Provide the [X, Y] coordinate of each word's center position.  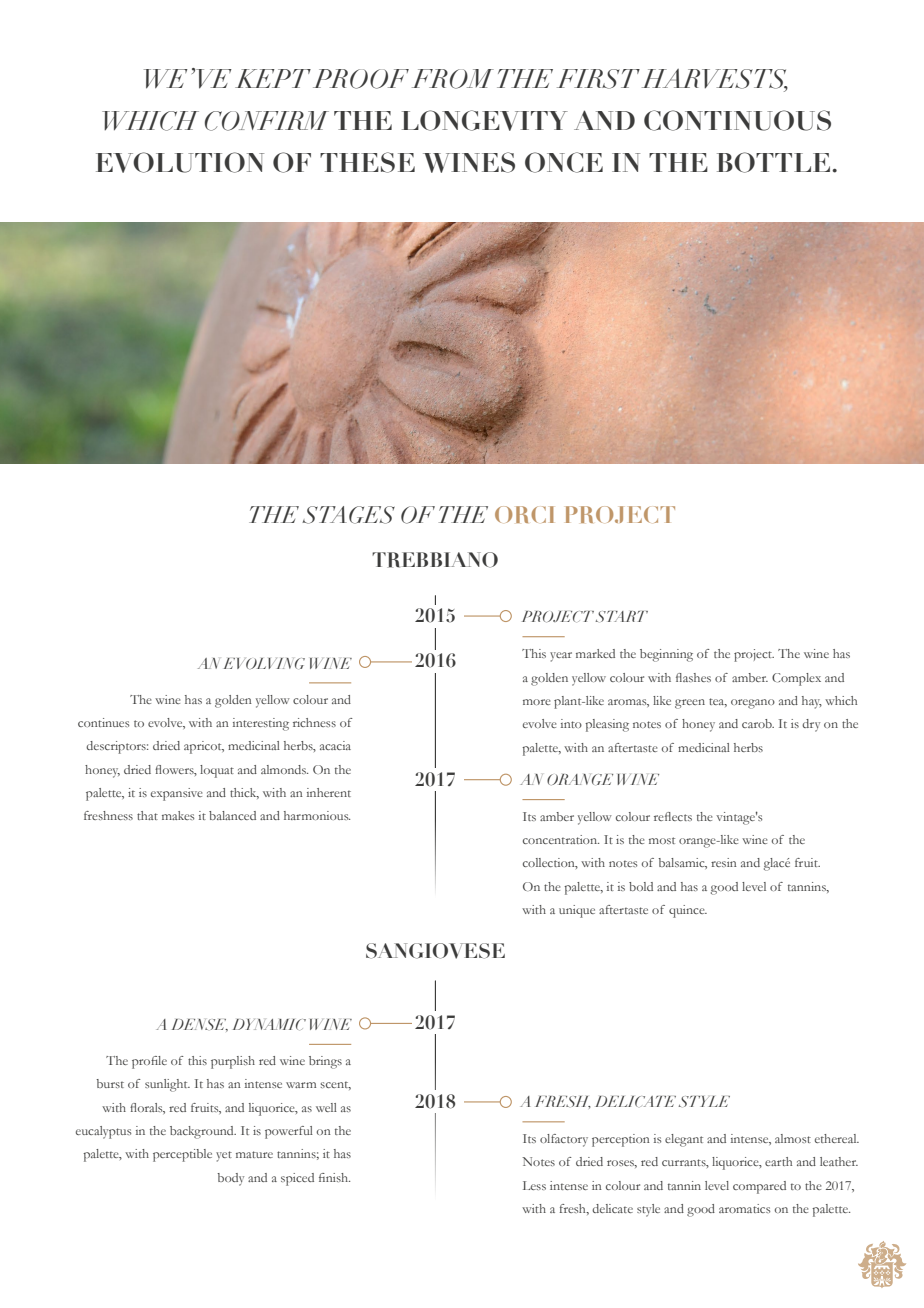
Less [534, 1185]
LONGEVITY [485, 120]
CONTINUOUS [737, 120]
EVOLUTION [180, 162]
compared [759, 1187]
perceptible [182, 1155]
